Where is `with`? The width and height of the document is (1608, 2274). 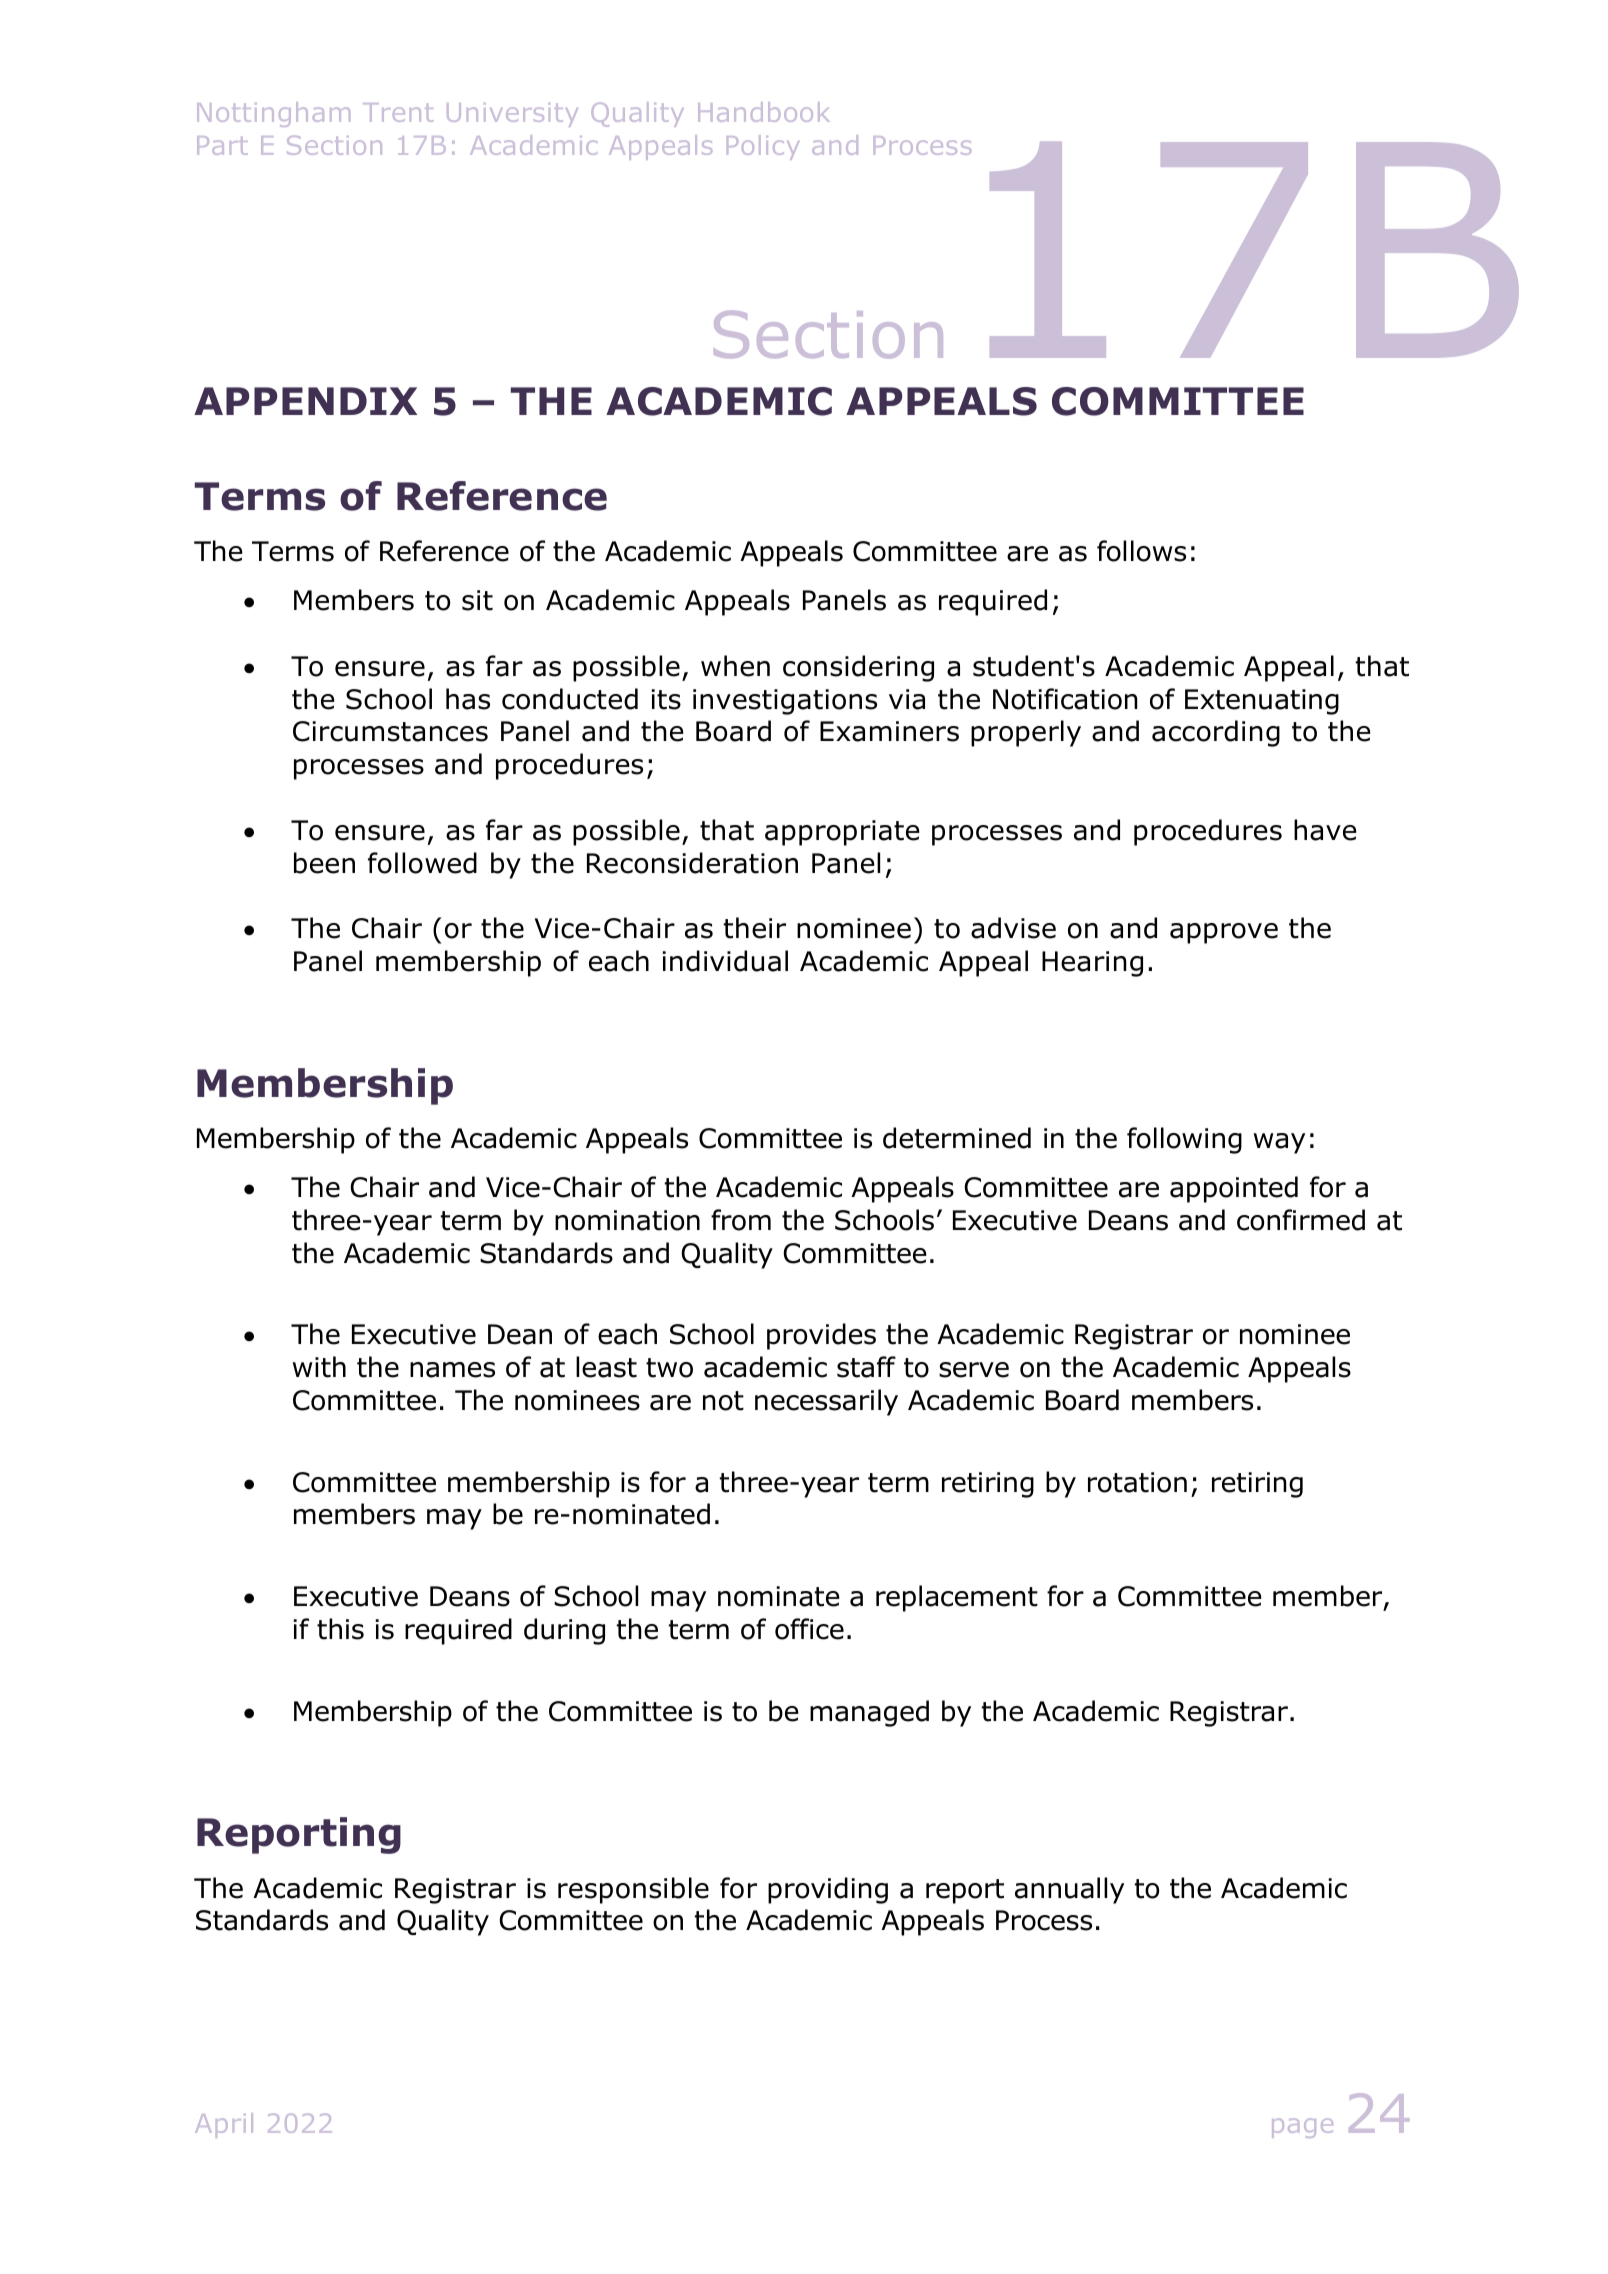
with is located at coordinates (319, 1367).
